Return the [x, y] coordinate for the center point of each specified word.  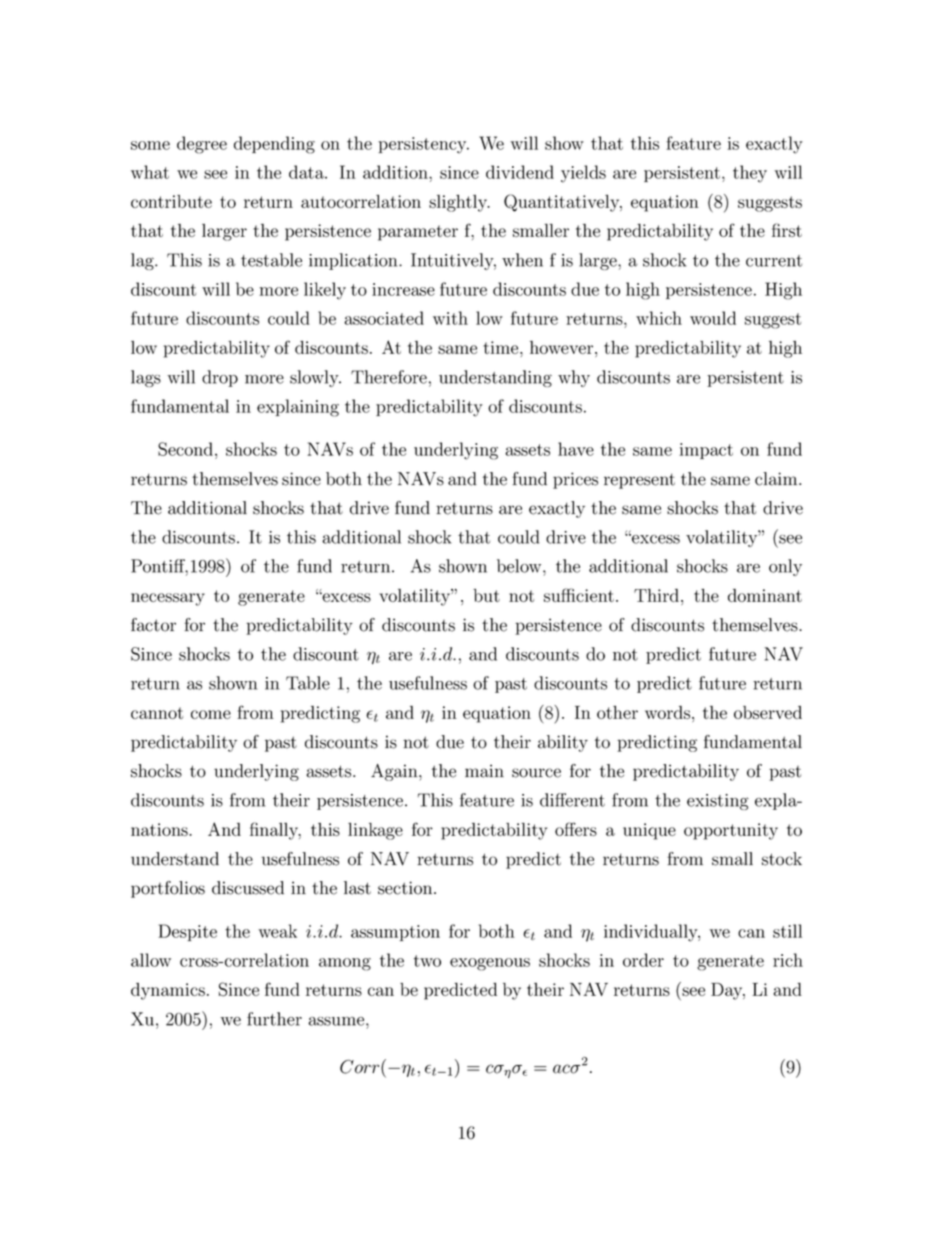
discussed [248, 888]
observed [768, 712]
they [750, 174]
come [211, 714]
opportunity [731, 831]
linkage [375, 831]
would [713, 318]
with [450, 318]
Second [187, 449]
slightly [459, 203]
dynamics [168, 991]
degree [202, 145]
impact [706, 451]
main [484, 771]
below [520, 566]
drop [220, 378]
